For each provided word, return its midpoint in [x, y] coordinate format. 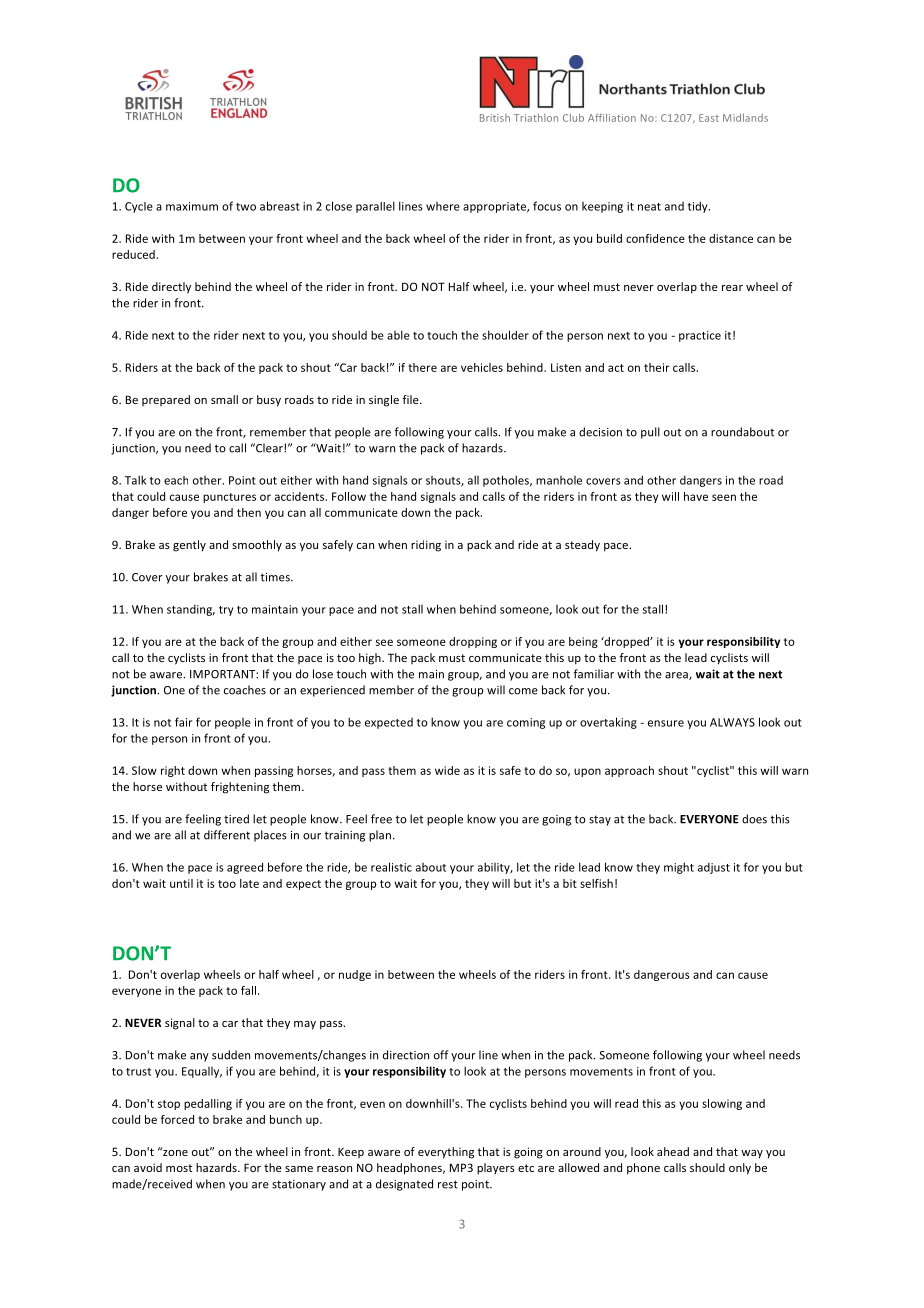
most [179, 1168]
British [495, 118]
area [677, 676]
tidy [699, 207]
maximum [192, 206]
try [226, 611]
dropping [473, 642]
